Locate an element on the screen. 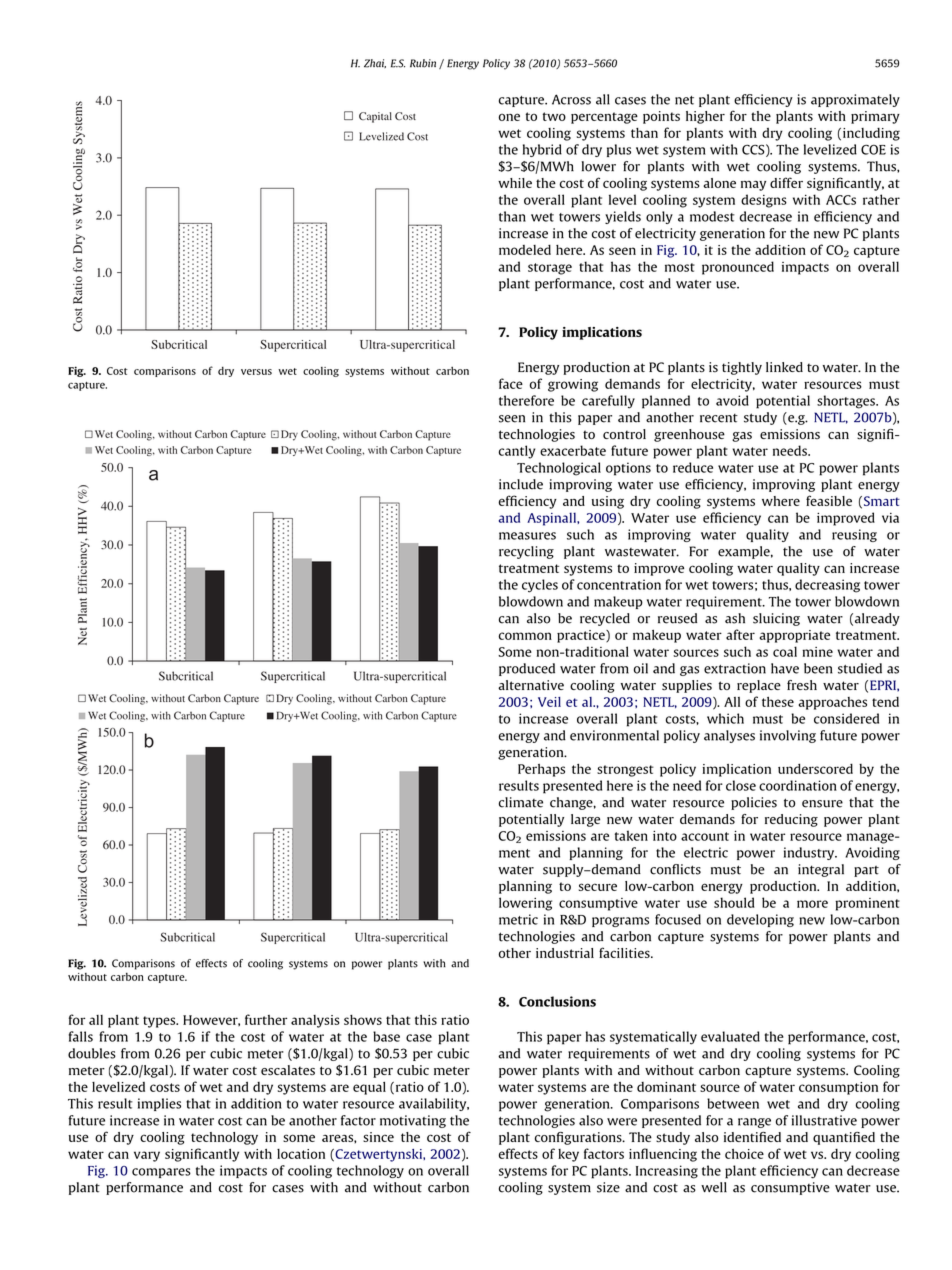 Image resolution: width=952 pixels, height=1270 pixels. key is located at coordinates (568, 1155).
